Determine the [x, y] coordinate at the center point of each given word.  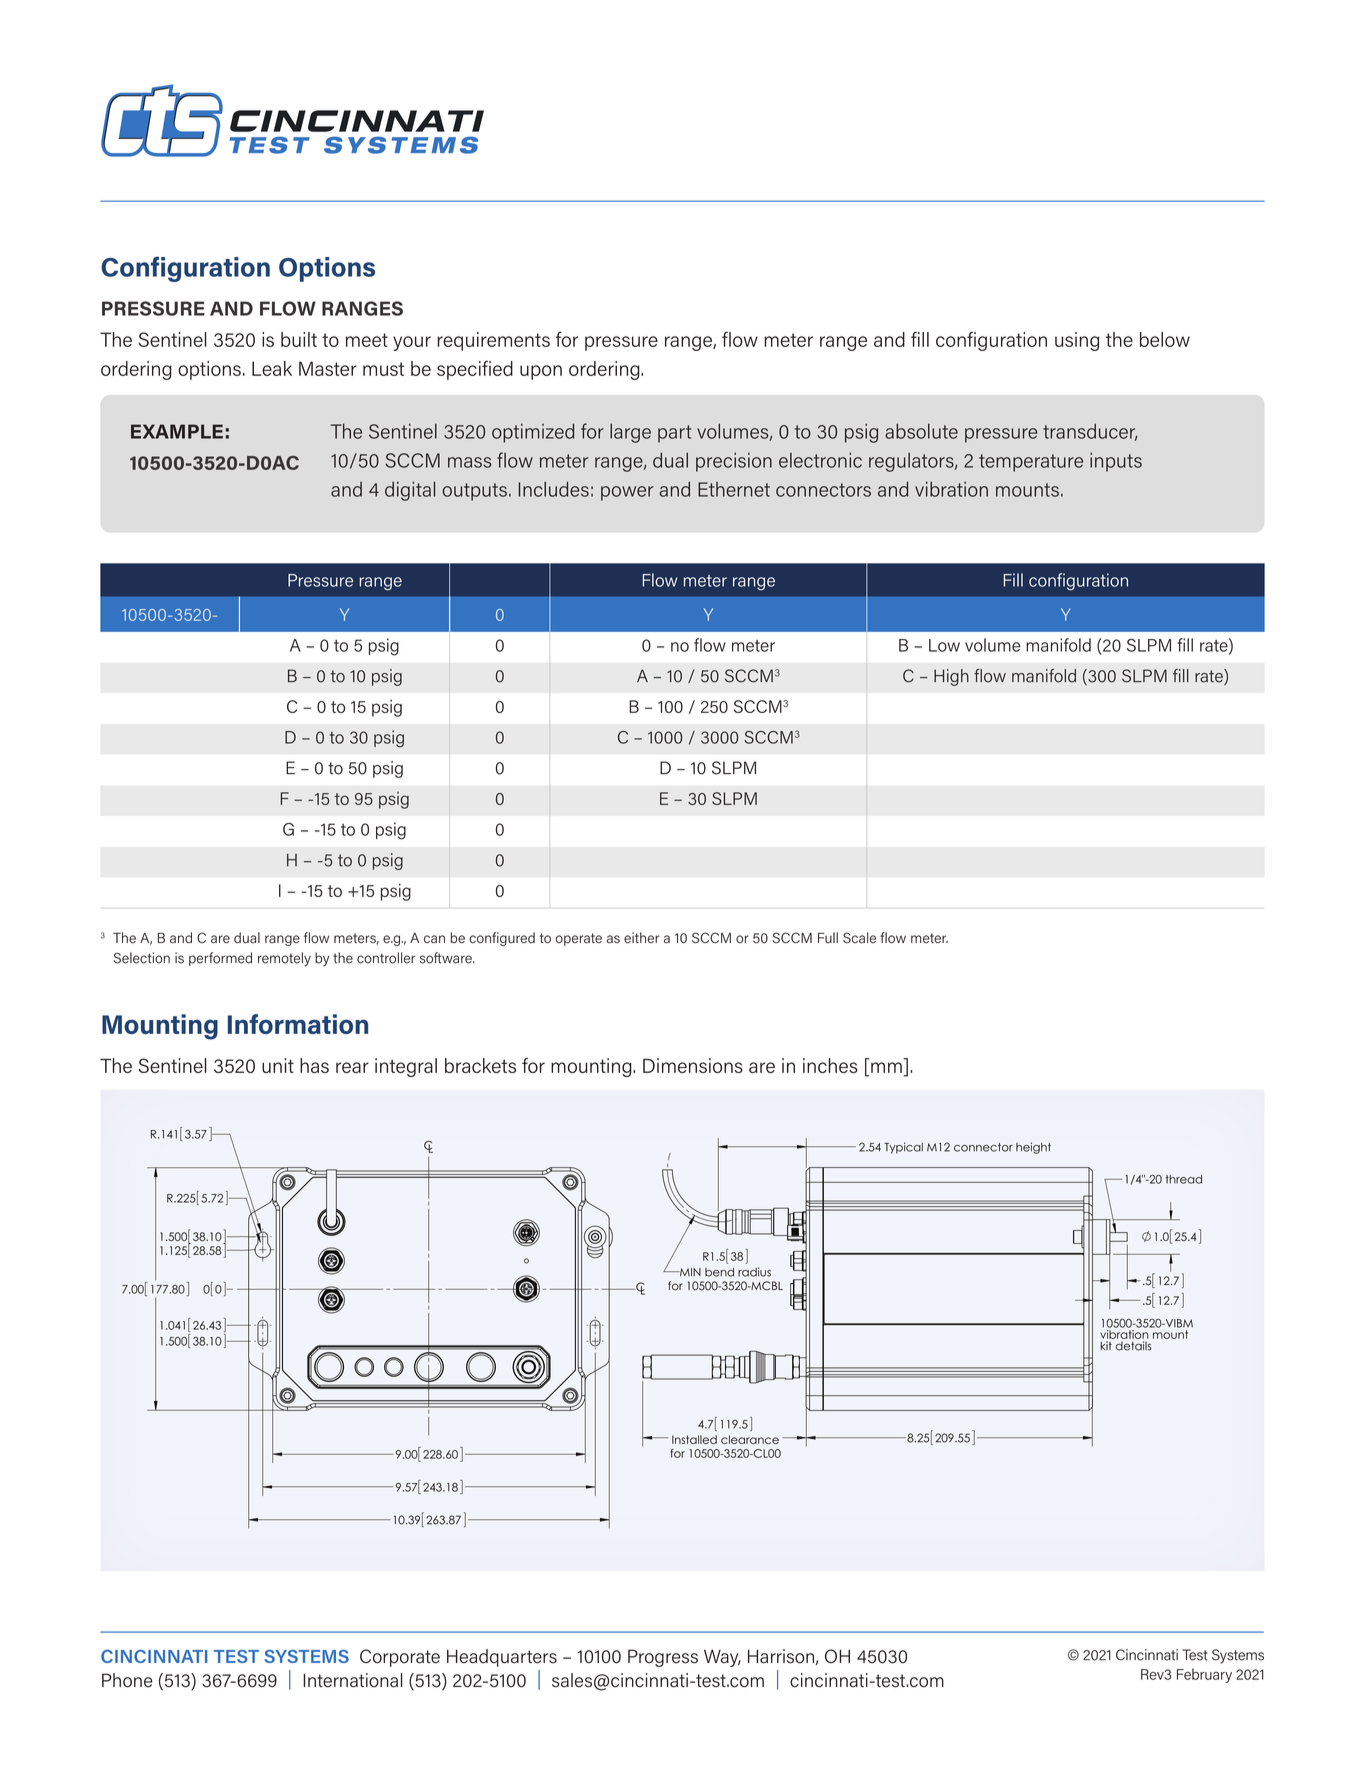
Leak [272, 368]
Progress [663, 1658]
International [352, 1680]
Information [298, 1024]
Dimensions [693, 1065]
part [675, 434]
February [1204, 1675]
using [1077, 341]
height [1033, 1148]
